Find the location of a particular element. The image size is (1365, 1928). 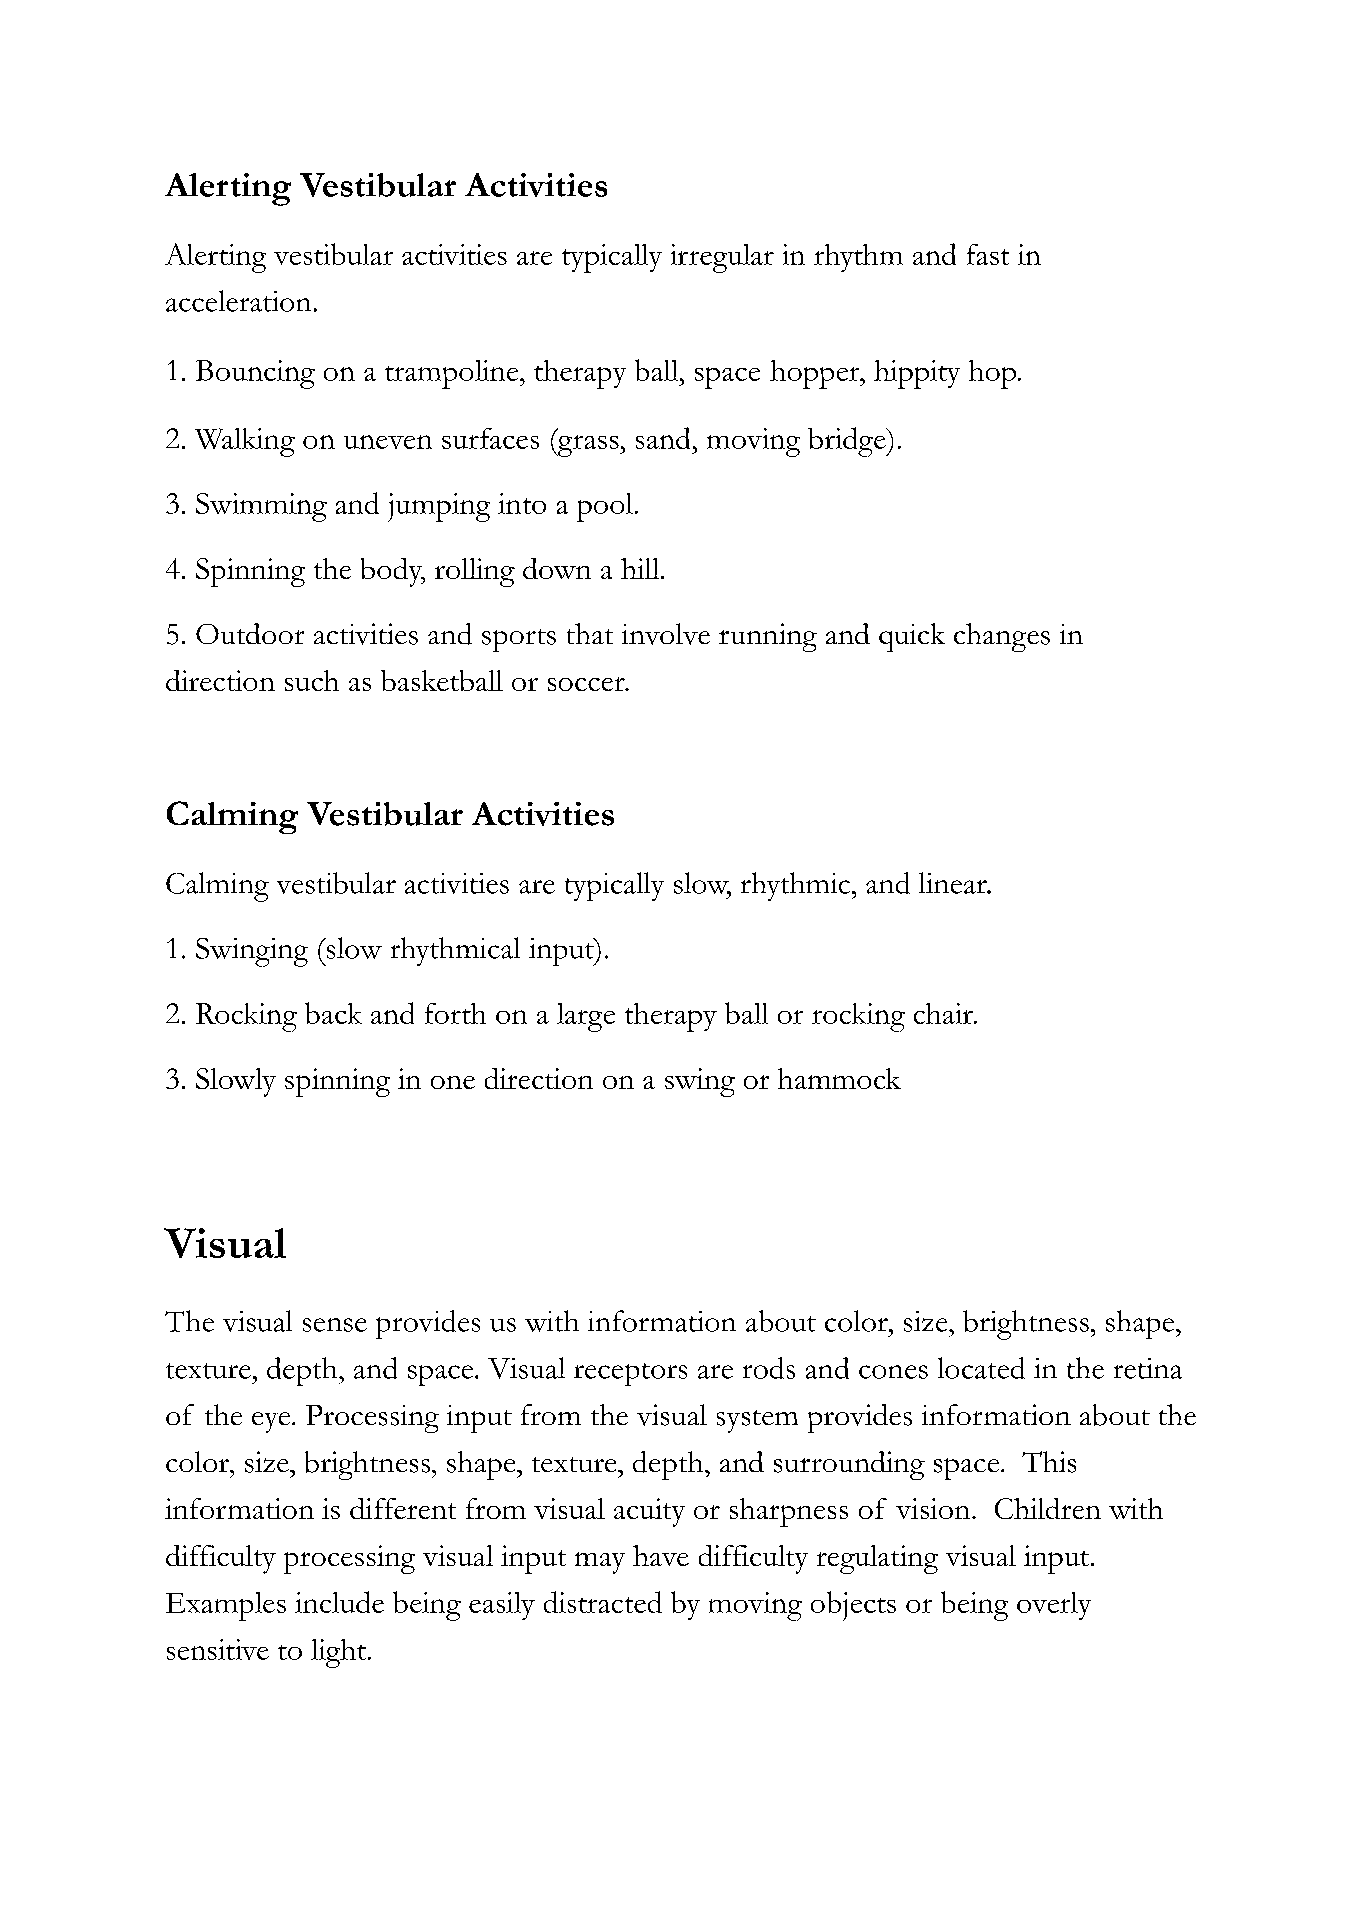

have is located at coordinates (661, 1555).
